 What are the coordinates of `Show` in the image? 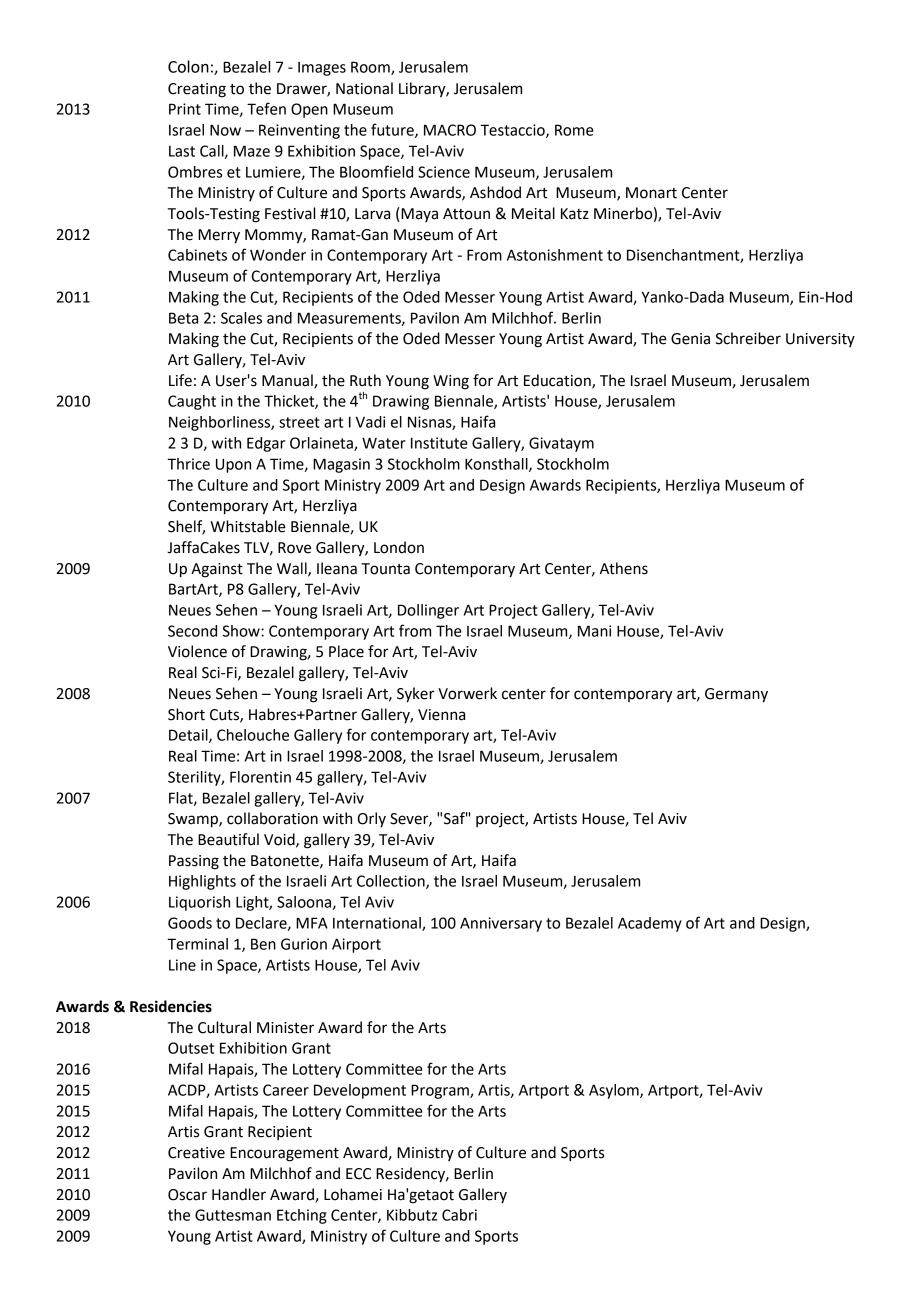 It's located at (242, 631).
